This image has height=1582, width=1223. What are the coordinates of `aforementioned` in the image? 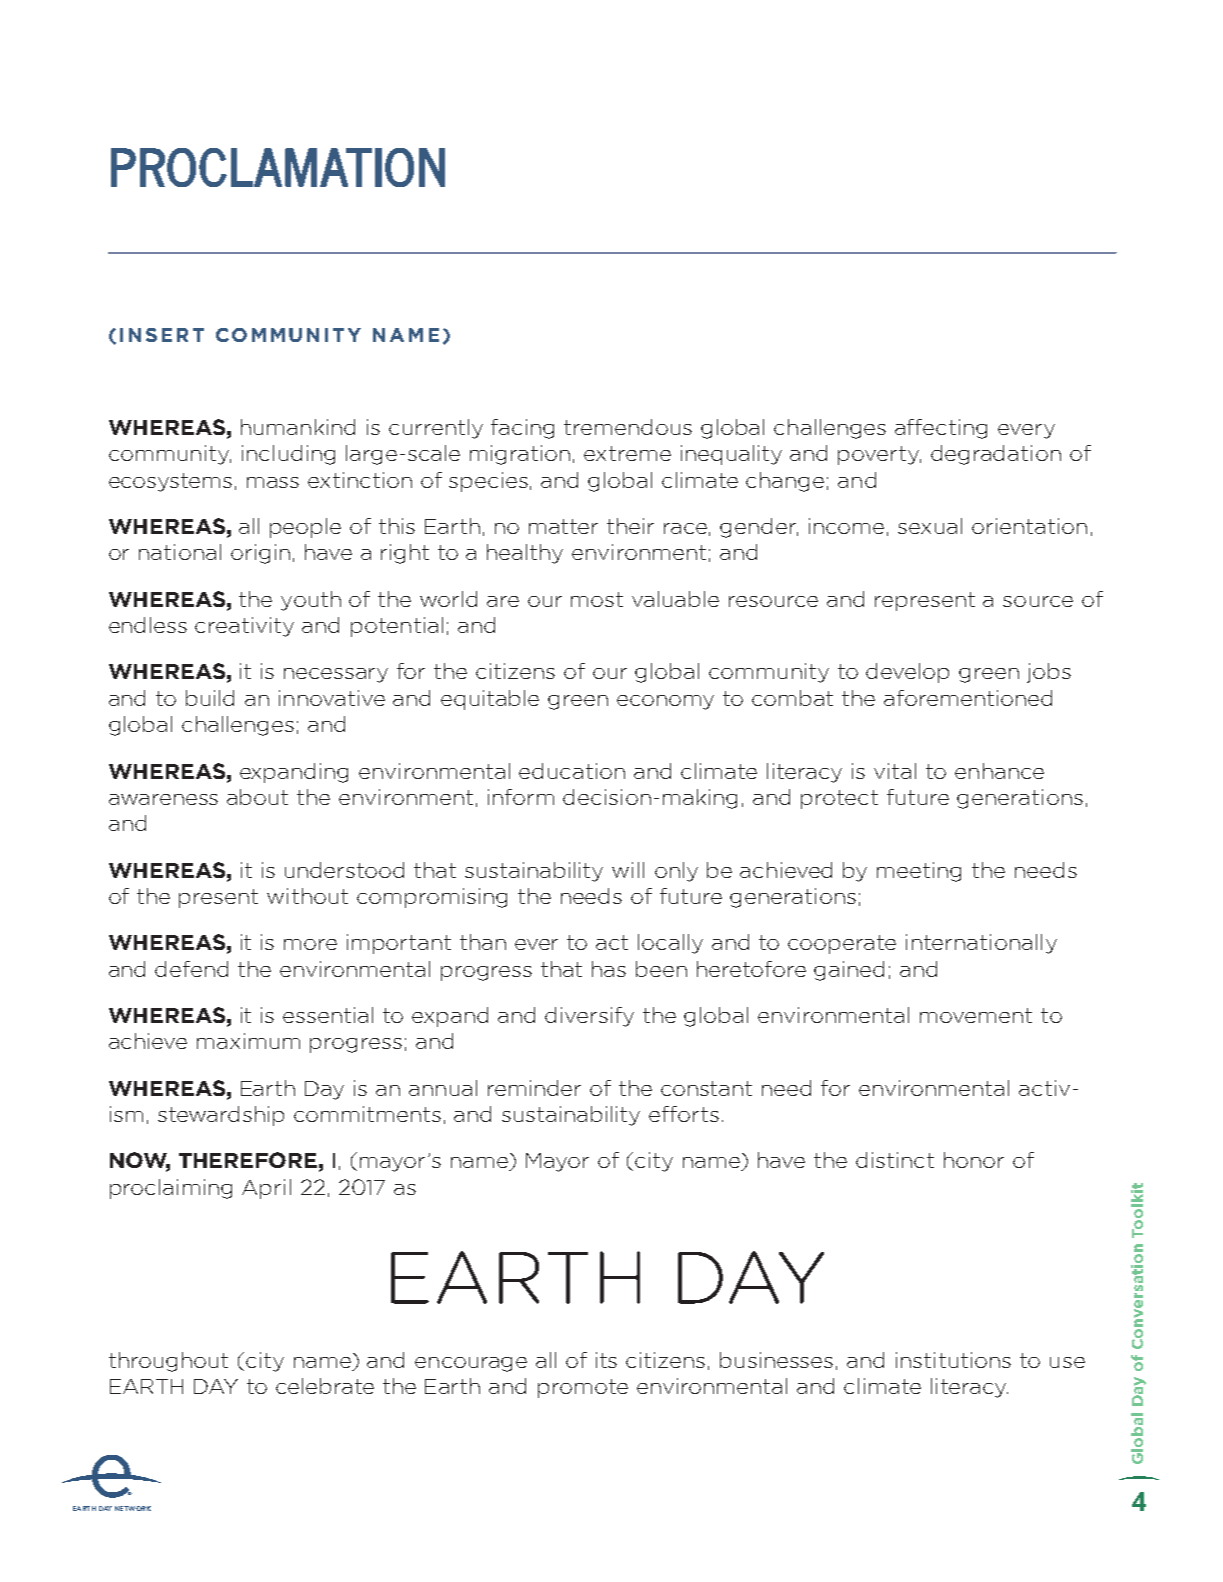 It's located at (968, 698).
